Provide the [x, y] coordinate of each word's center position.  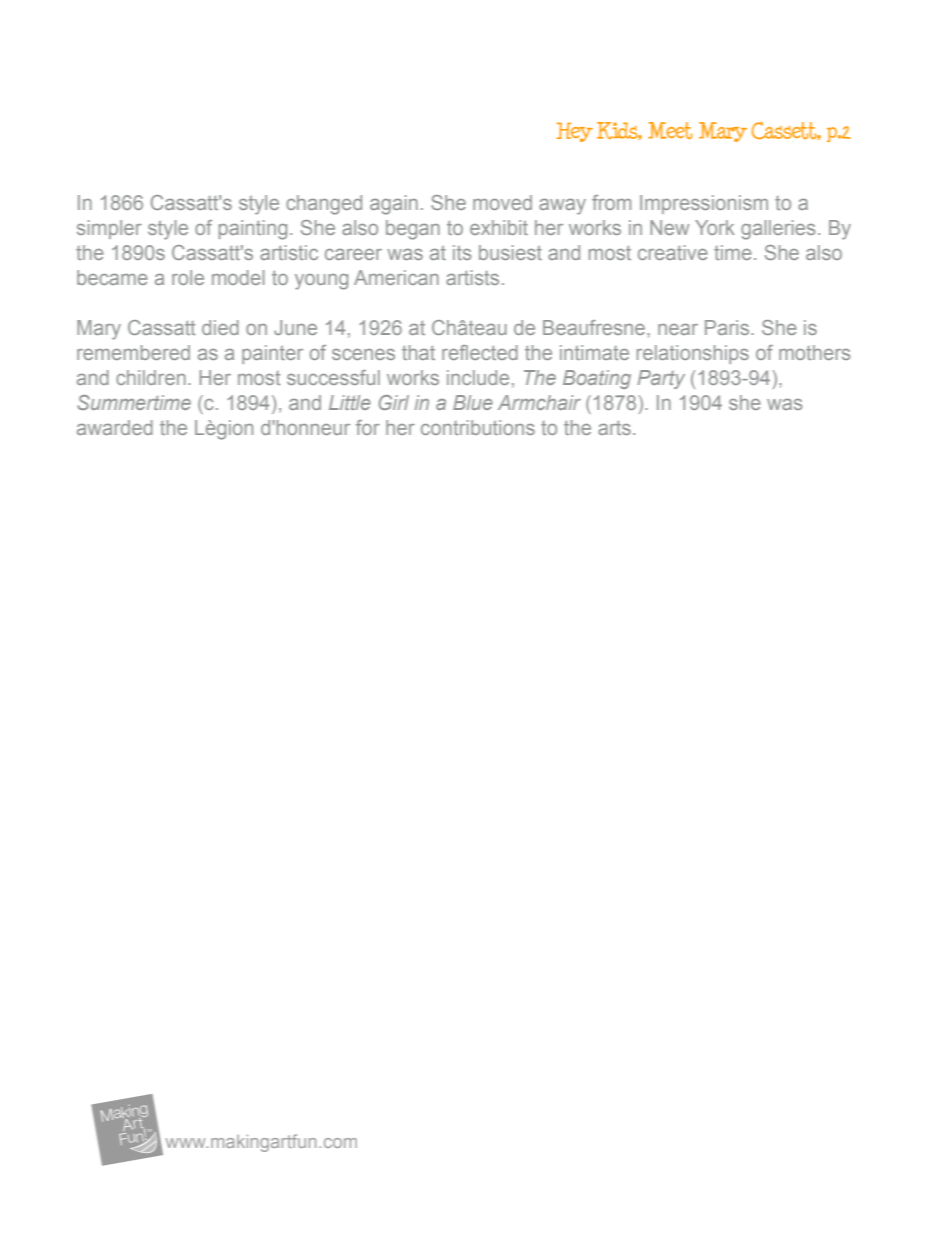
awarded [115, 427]
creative [673, 252]
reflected [480, 352]
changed [324, 205]
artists [472, 277]
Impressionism [704, 204]
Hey [575, 132]
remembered [133, 352]
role [188, 277]
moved [502, 202]
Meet [670, 130]
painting [253, 230]
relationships [693, 354]
